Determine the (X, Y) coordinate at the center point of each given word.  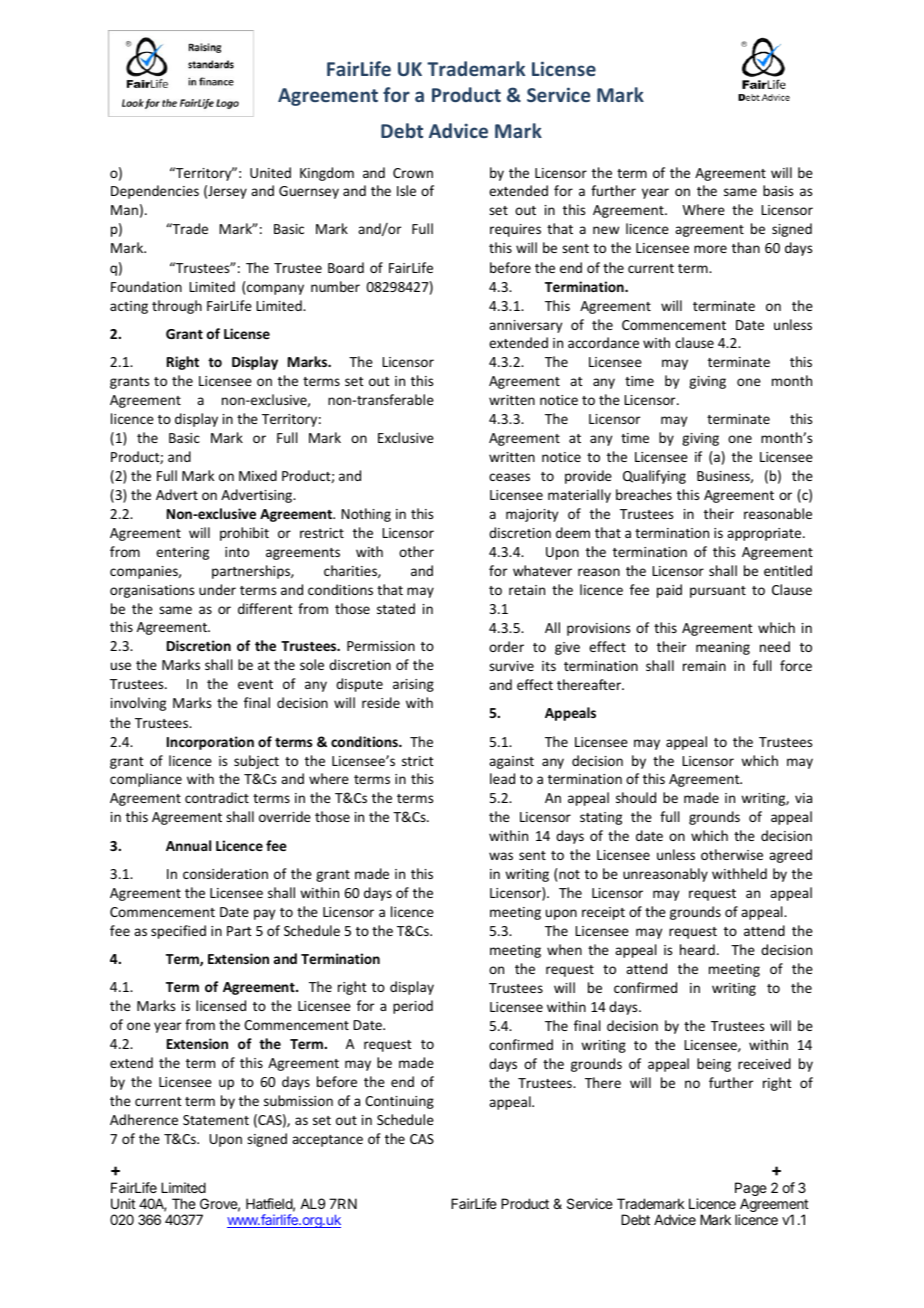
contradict (217, 797)
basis (778, 190)
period (413, 1007)
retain (527, 590)
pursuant (718, 592)
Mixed (258, 475)
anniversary (525, 326)
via (803, 798)
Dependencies (155, 192)
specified (178, 932)
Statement (216, 1120)
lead (502, 778)
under (217, 589)
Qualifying (654, 477)
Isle (406, 190)
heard (697, 949)
